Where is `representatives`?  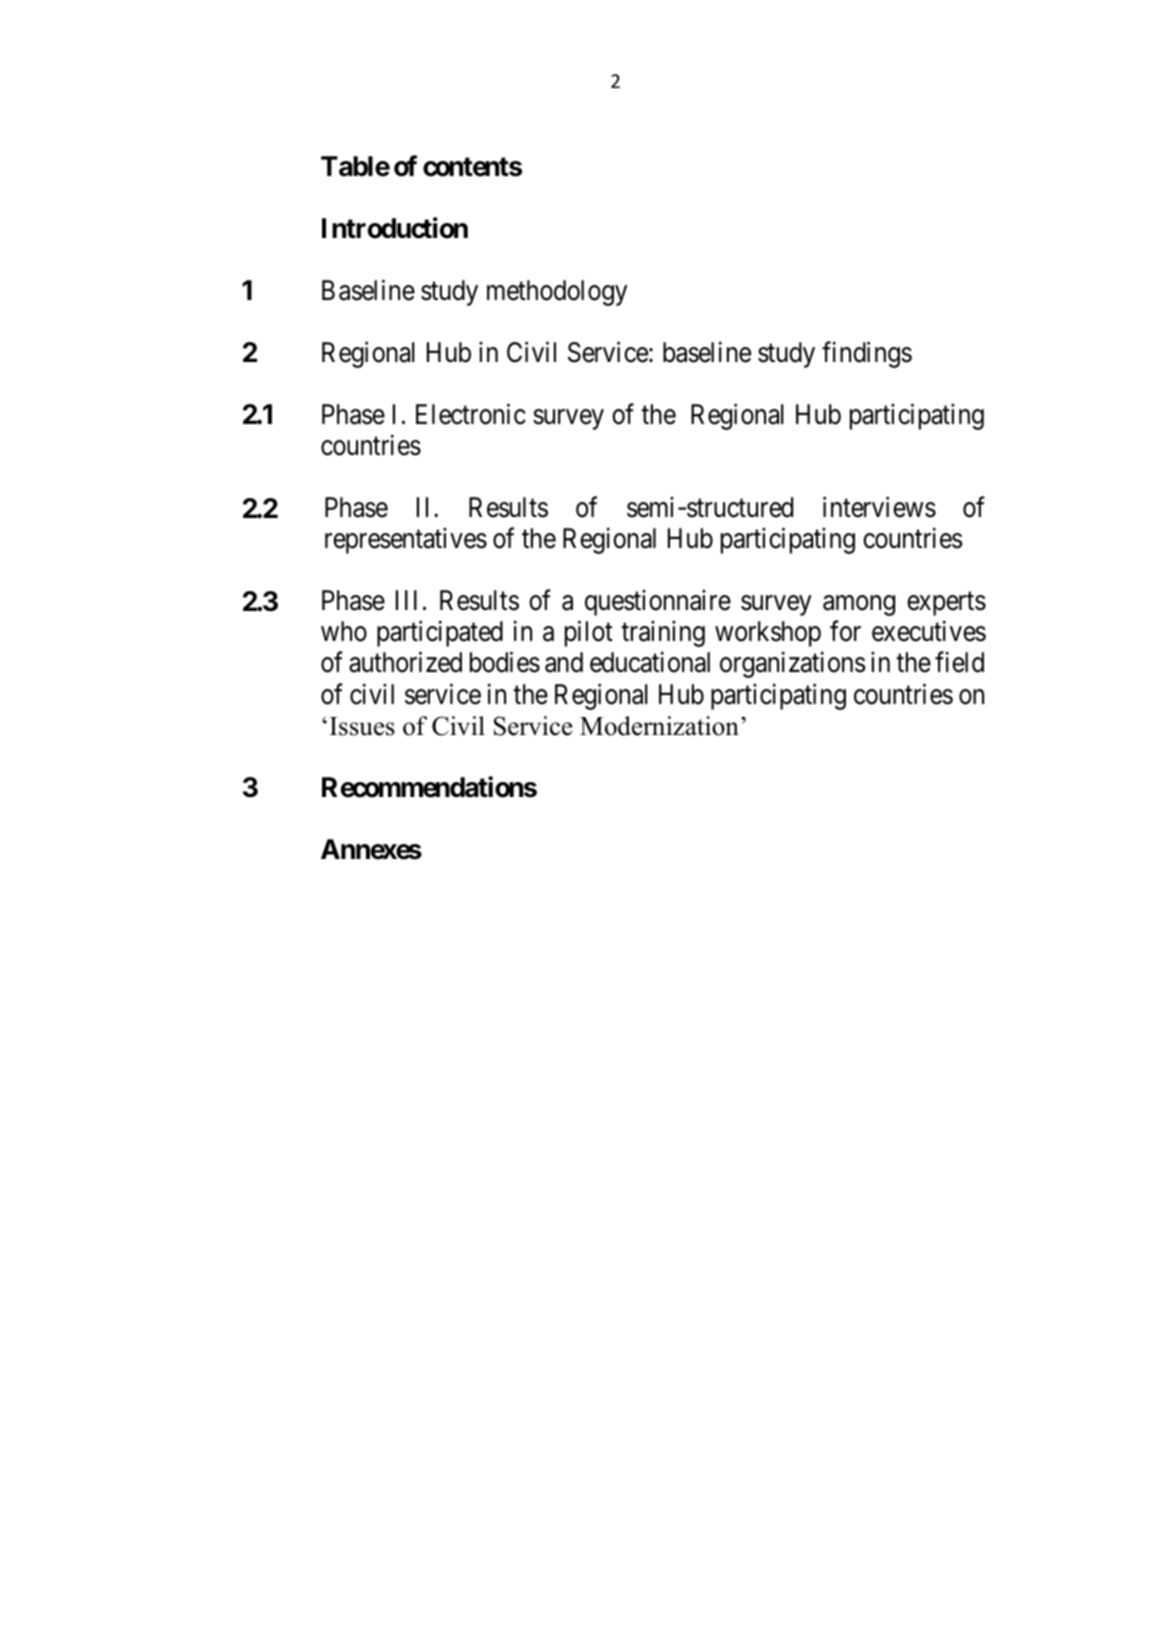
representatives is located at coordinates (406, 541).
